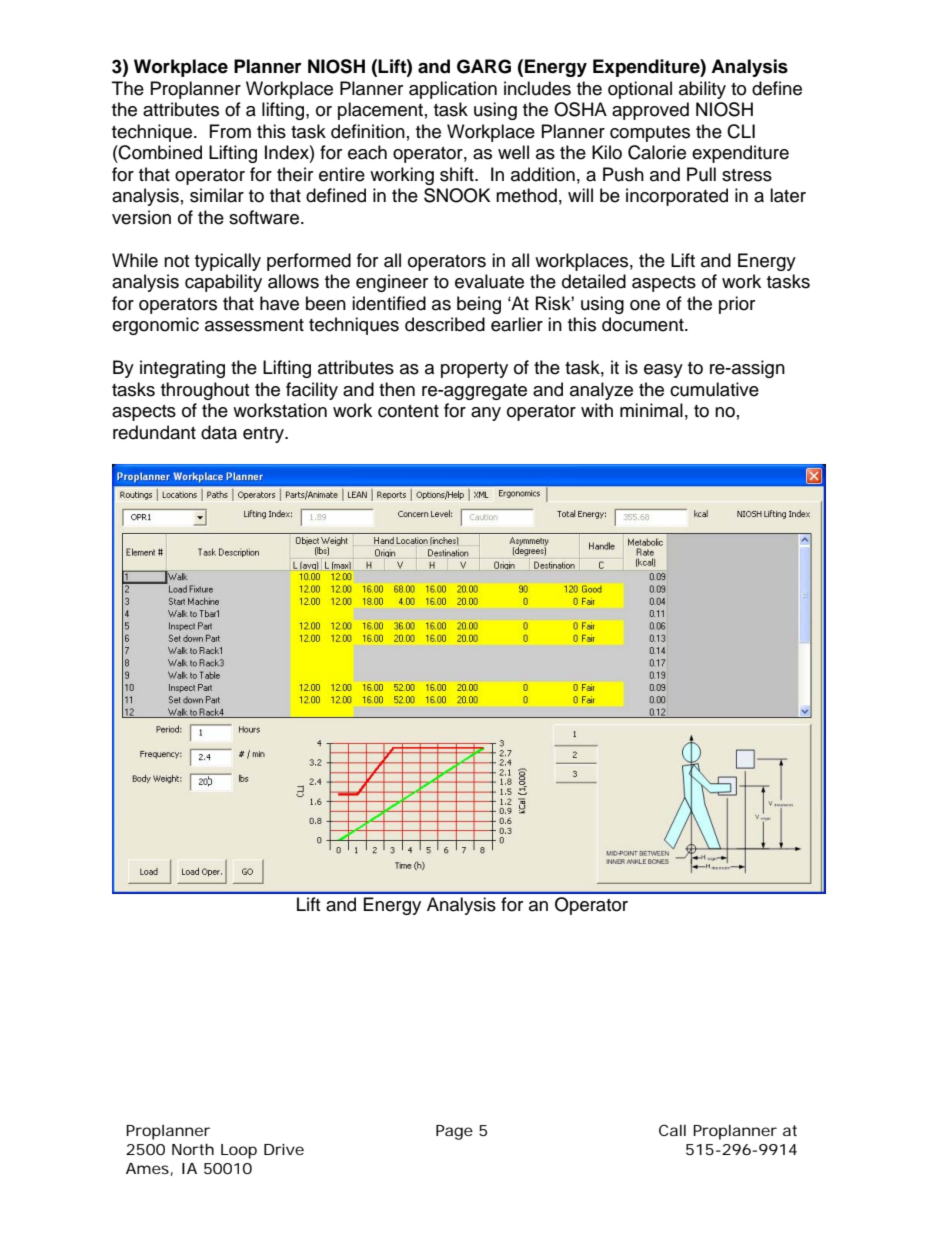 The image size is (952, 1233). I want to click on CLI, so click(741, 131).
